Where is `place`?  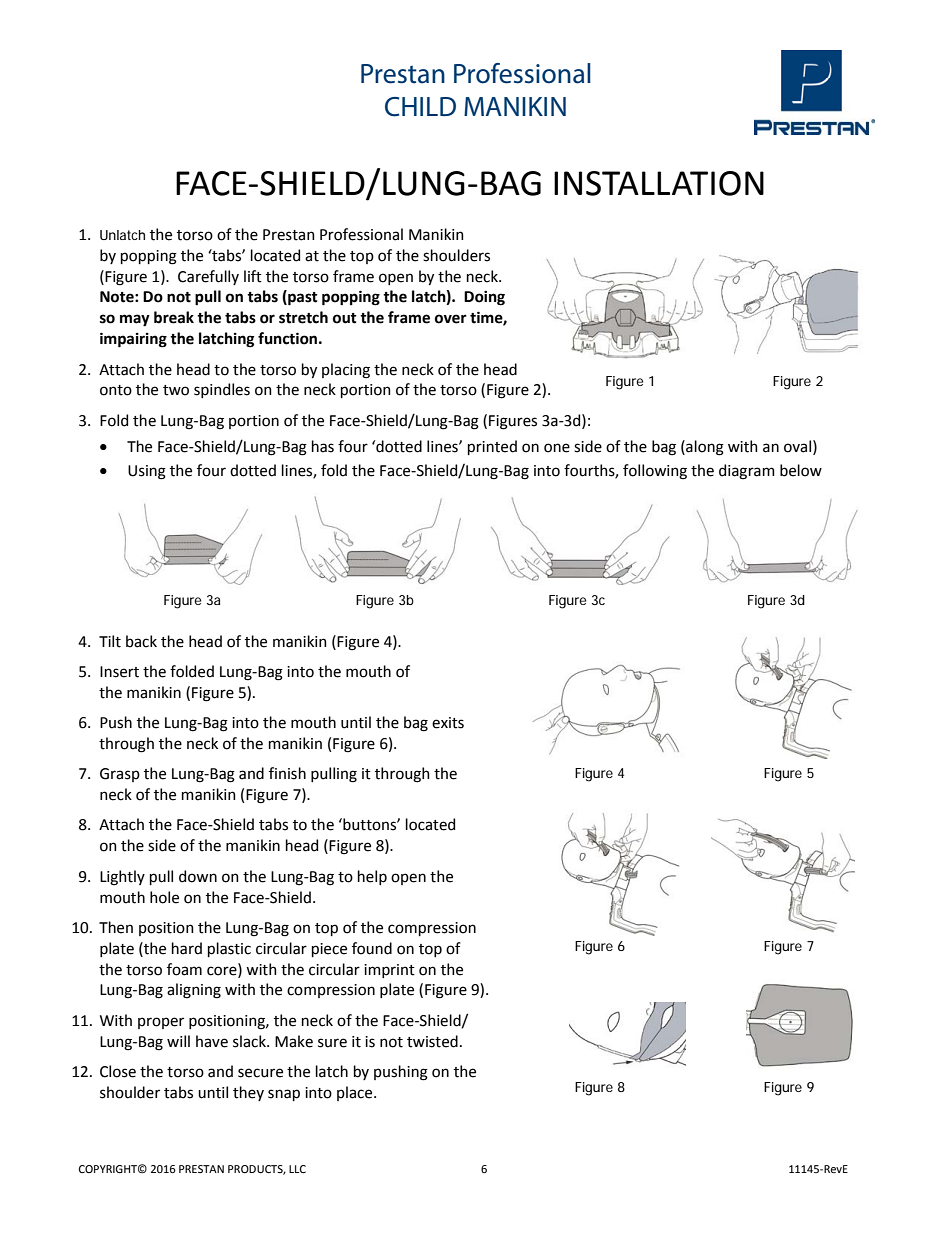
place is located at coordinates (356, 1093).
